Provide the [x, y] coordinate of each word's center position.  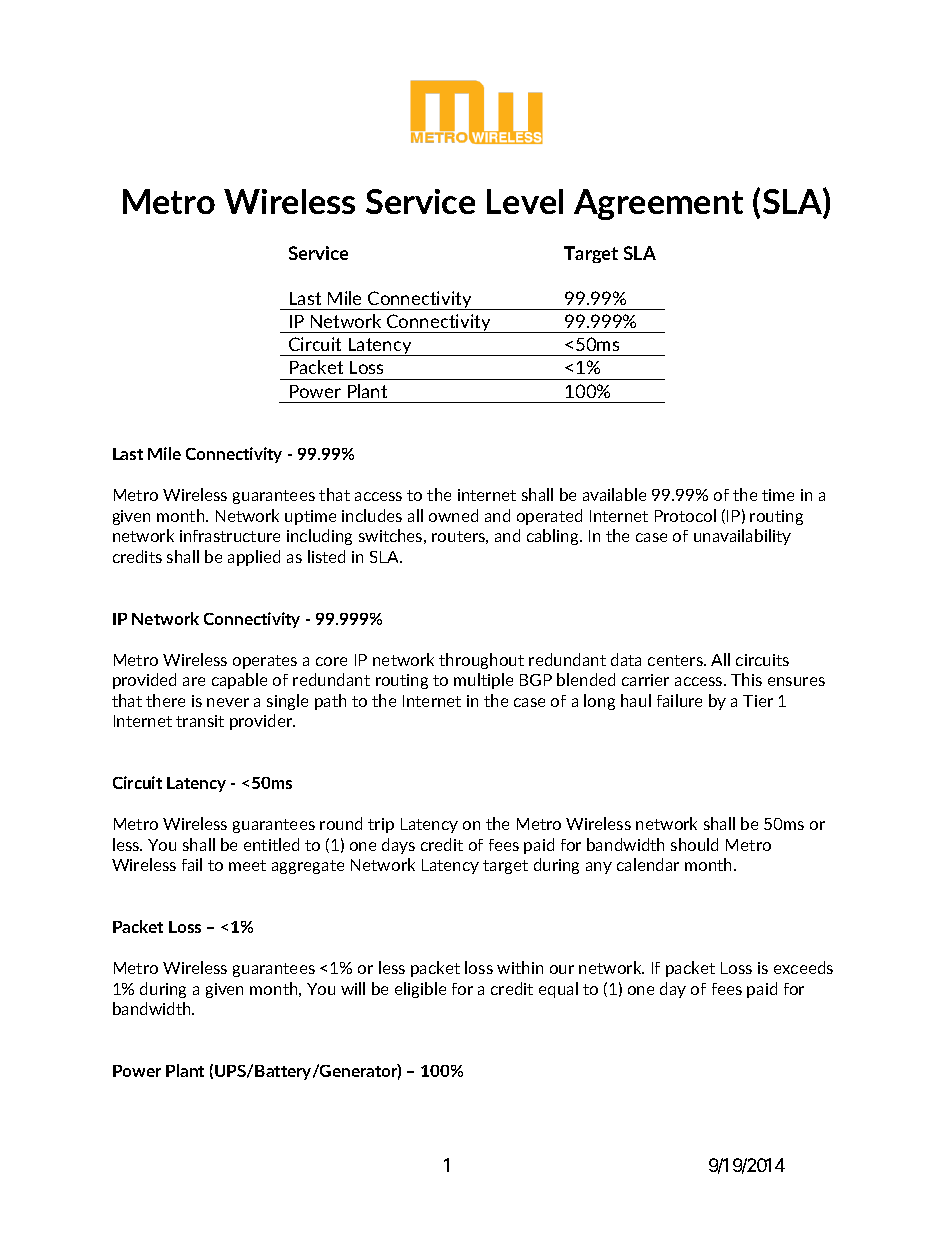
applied [254, 558]
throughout [481, 661]
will [353, 988]
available [614, 494]
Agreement [658, 204]
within [520, 967]
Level [525, 201]
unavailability [742, 537]
